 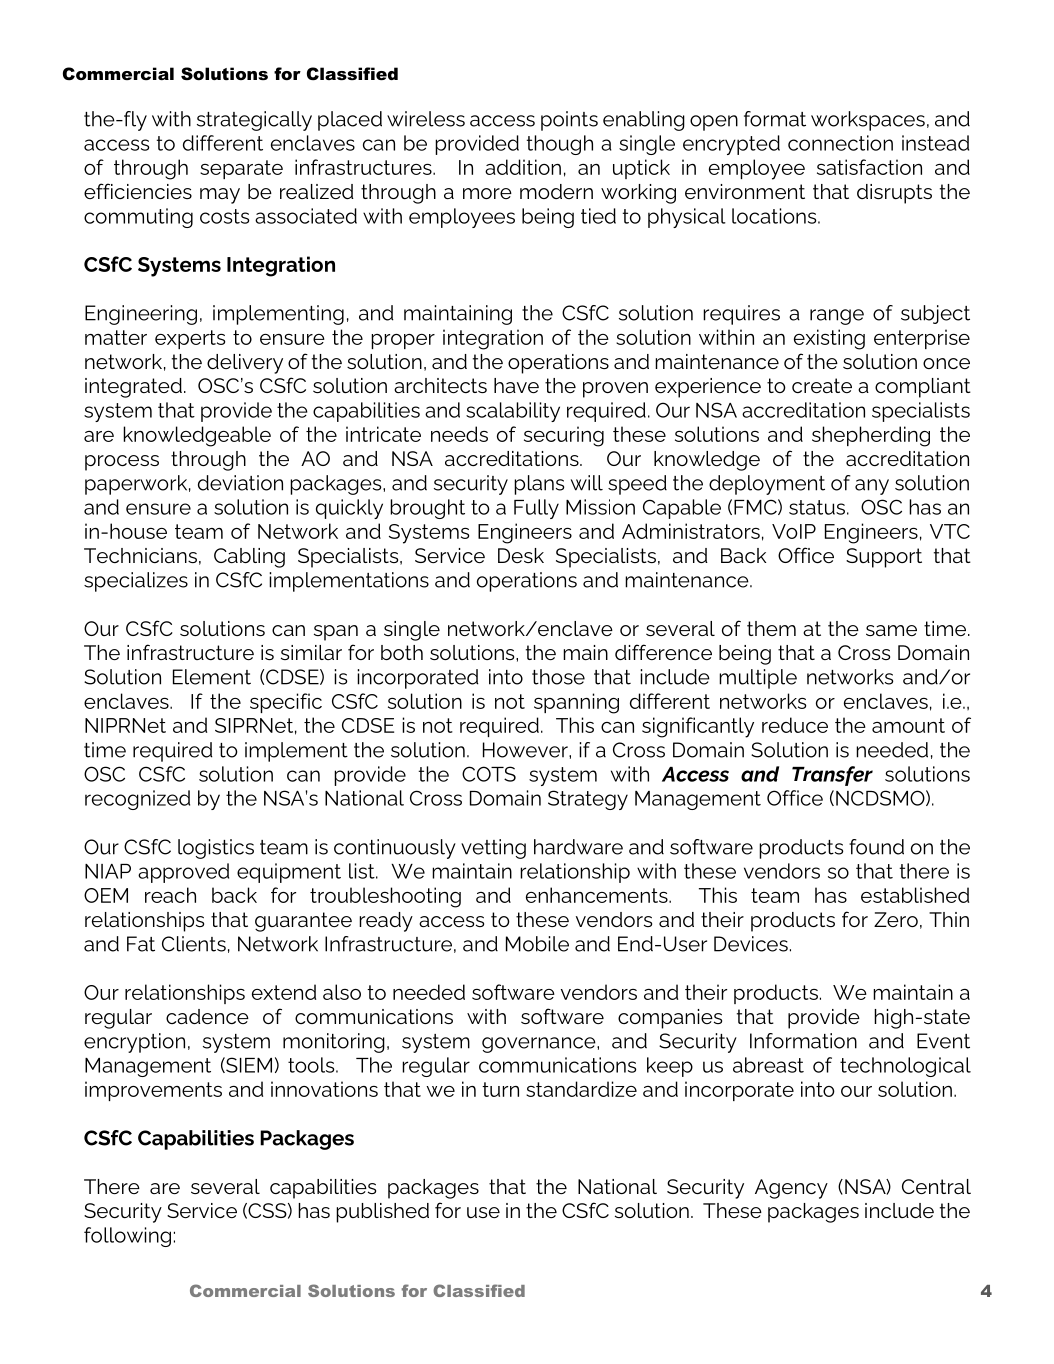 I want to click on following, so click(x=127, y=1237).
